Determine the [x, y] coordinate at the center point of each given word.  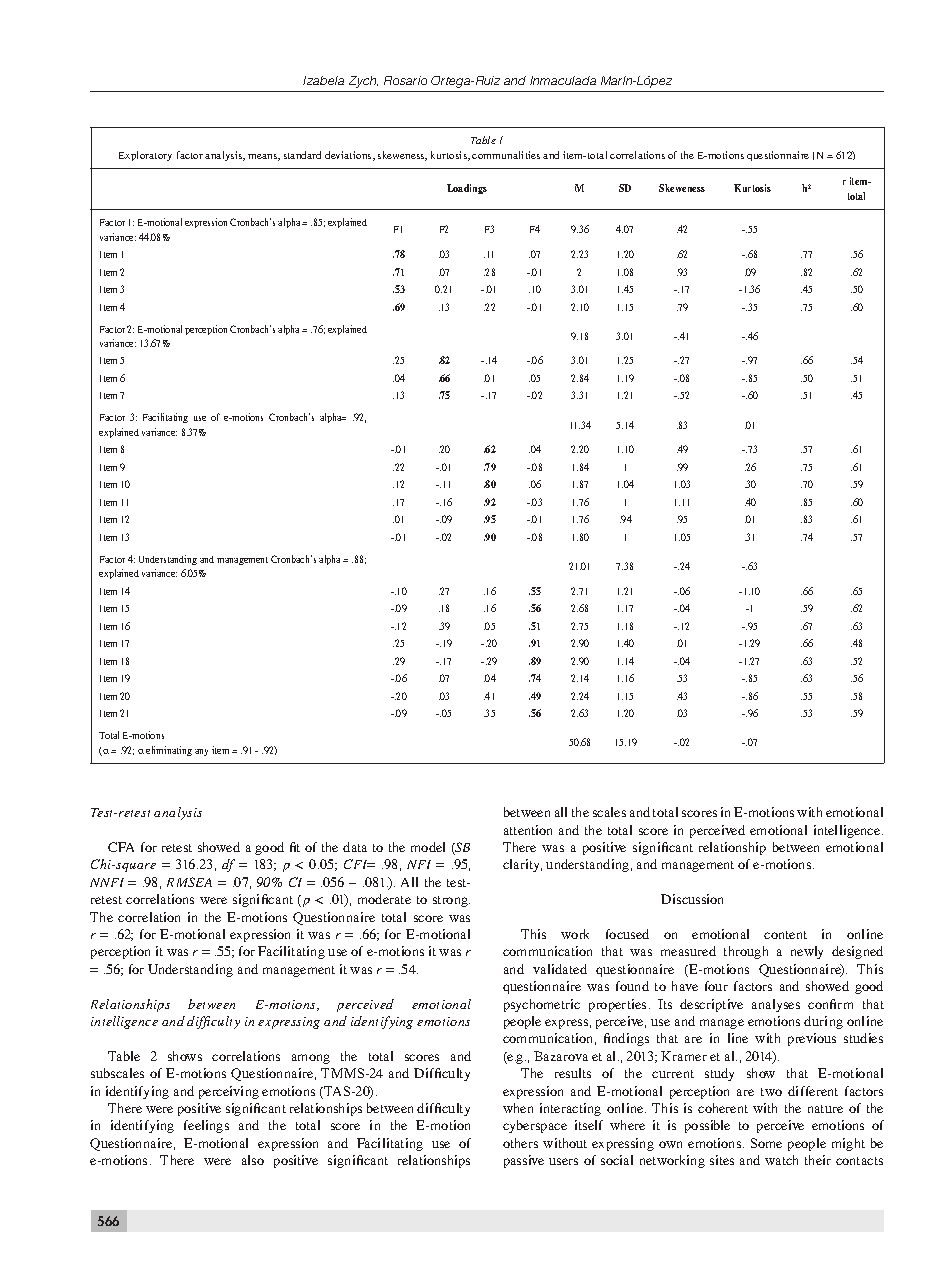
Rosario [405, 80]
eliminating [169, 751]
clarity [522, 865]
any [201, 752]
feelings [206, 1126]
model [428, 847]
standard [302, 155]
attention [528, 830]
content [785, 935]
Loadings [467, 189]
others [520, 1143]
